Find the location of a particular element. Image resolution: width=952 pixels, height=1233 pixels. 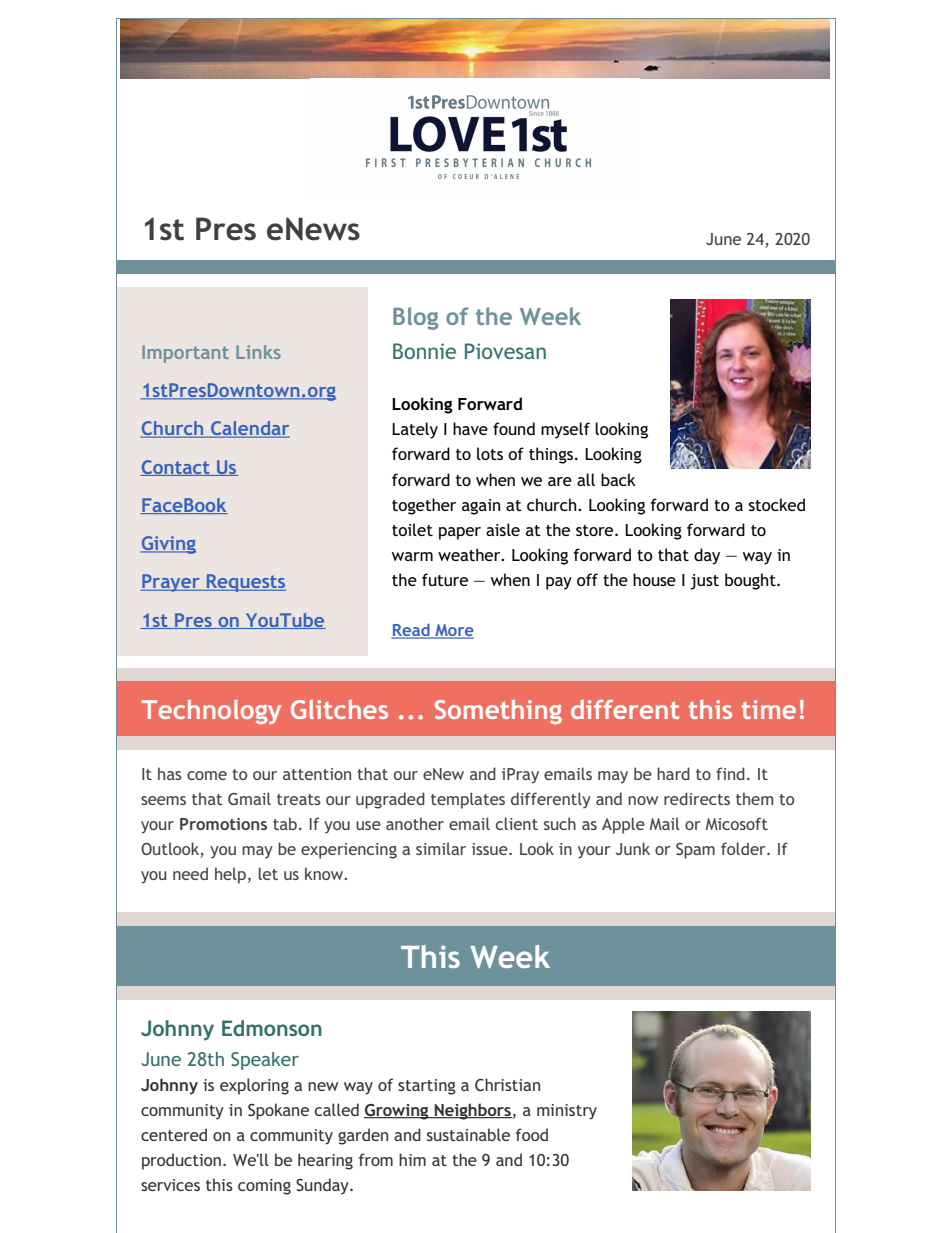

Spam is located at coordinates (695, 851).
